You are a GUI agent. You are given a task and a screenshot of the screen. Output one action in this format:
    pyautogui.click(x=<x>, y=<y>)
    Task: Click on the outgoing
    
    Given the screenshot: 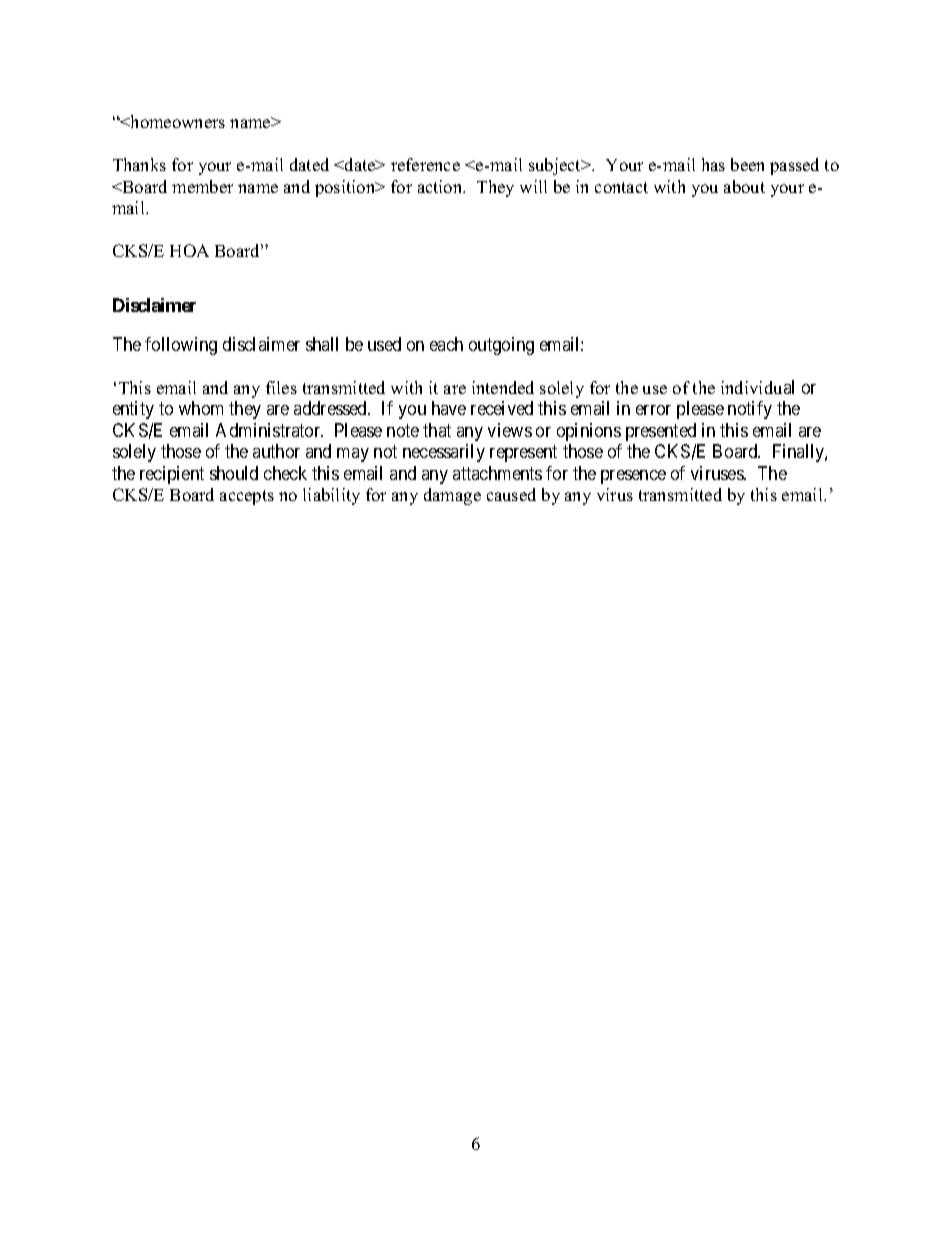 What is the action you would take?
    pyautogui.click(x=501, y=346)
